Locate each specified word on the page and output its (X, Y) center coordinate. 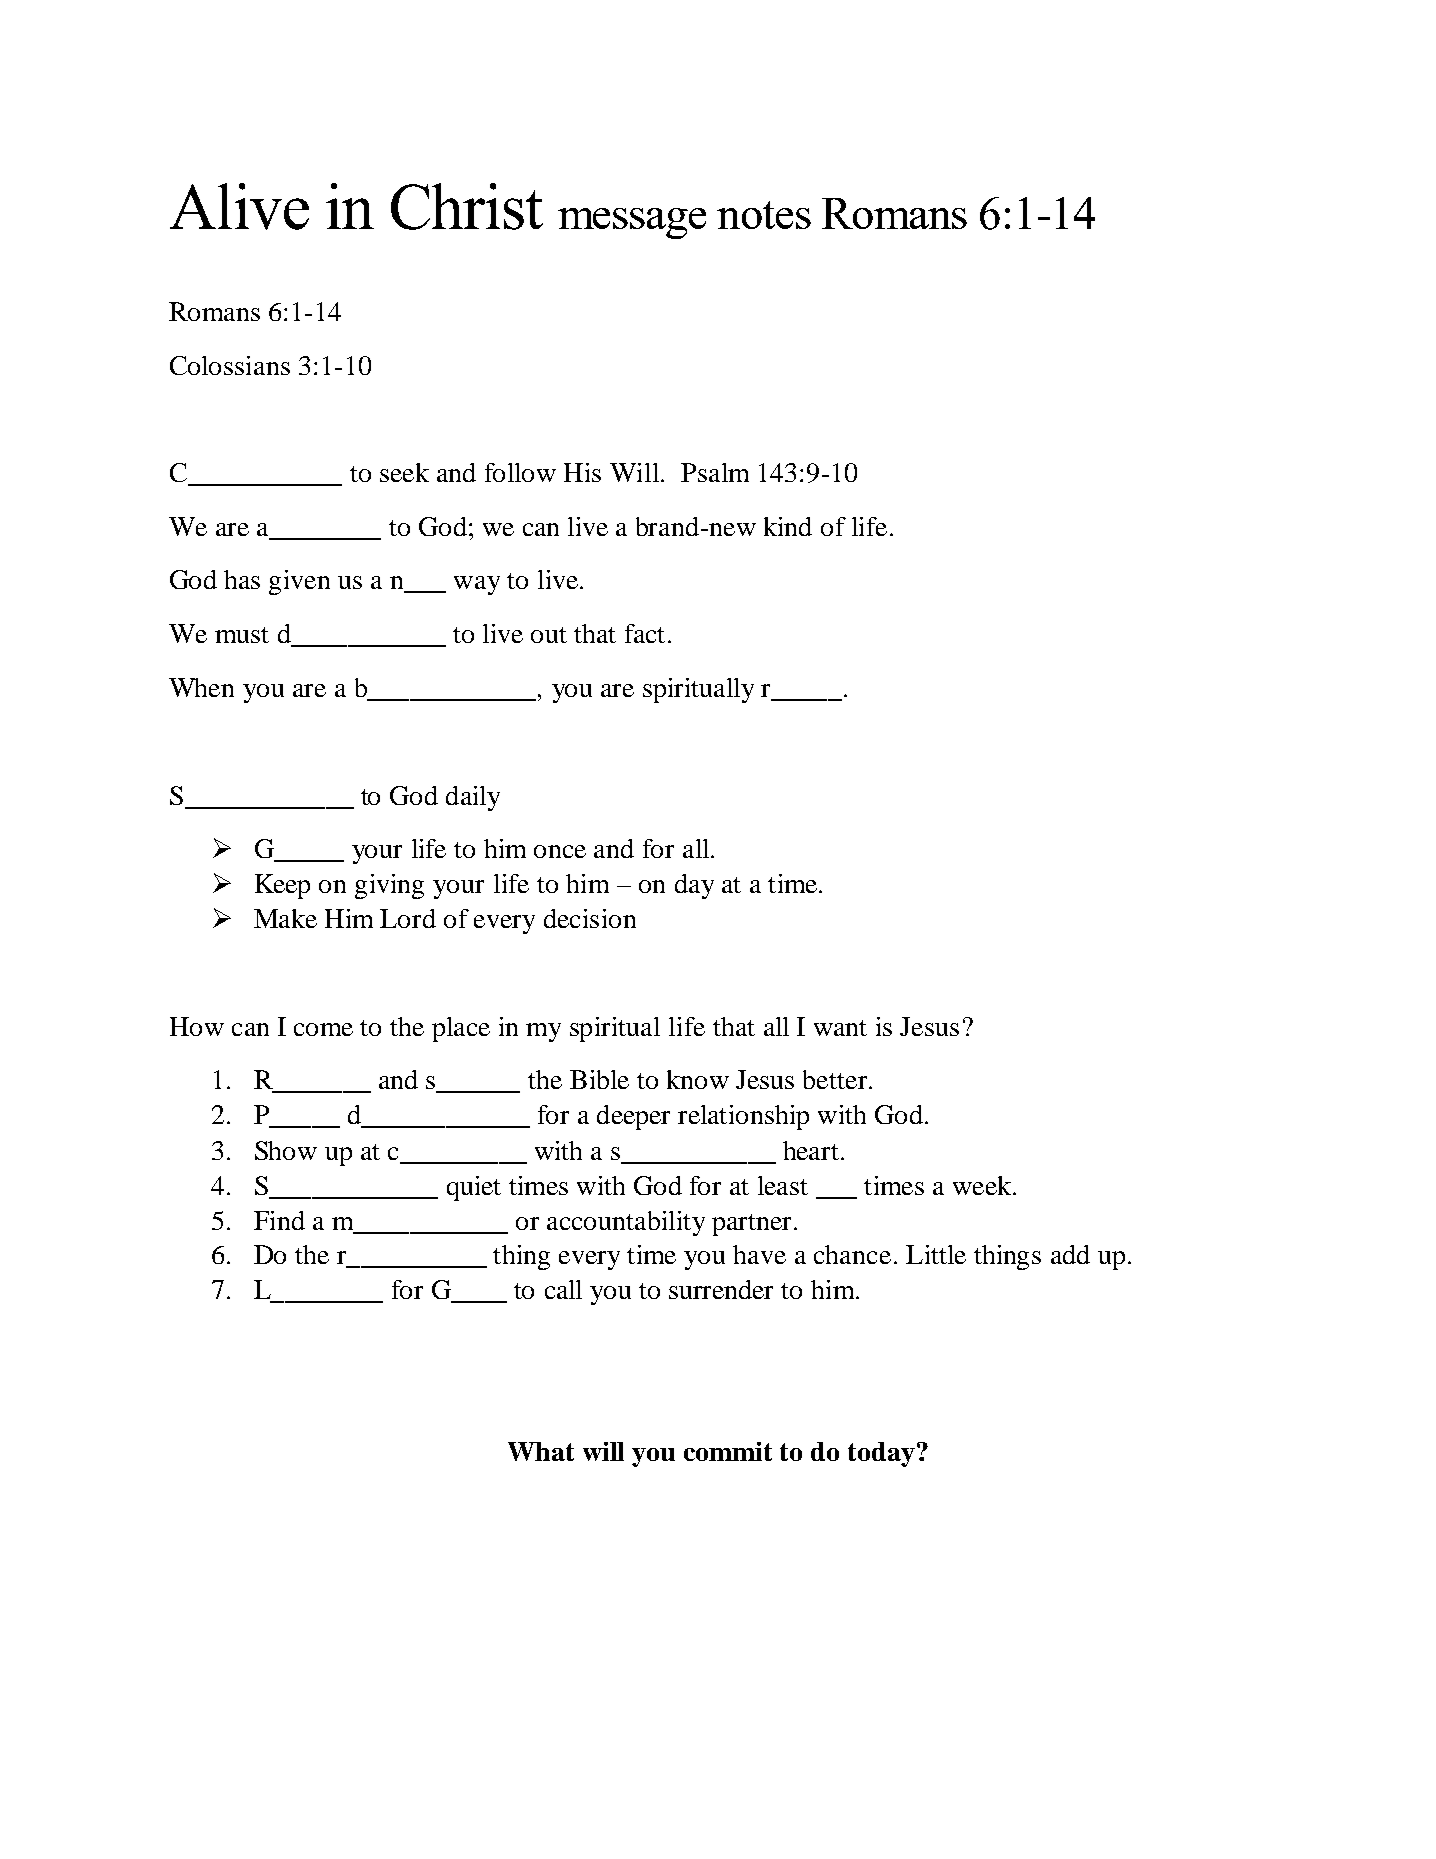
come (323, 1029)
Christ (467, 206)
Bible (599, 1079)
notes (764, 215)
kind (788, 526)
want (840, 1028)
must (242, 635)
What (541, 1451)
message (632, 223)
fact (645, 633)
